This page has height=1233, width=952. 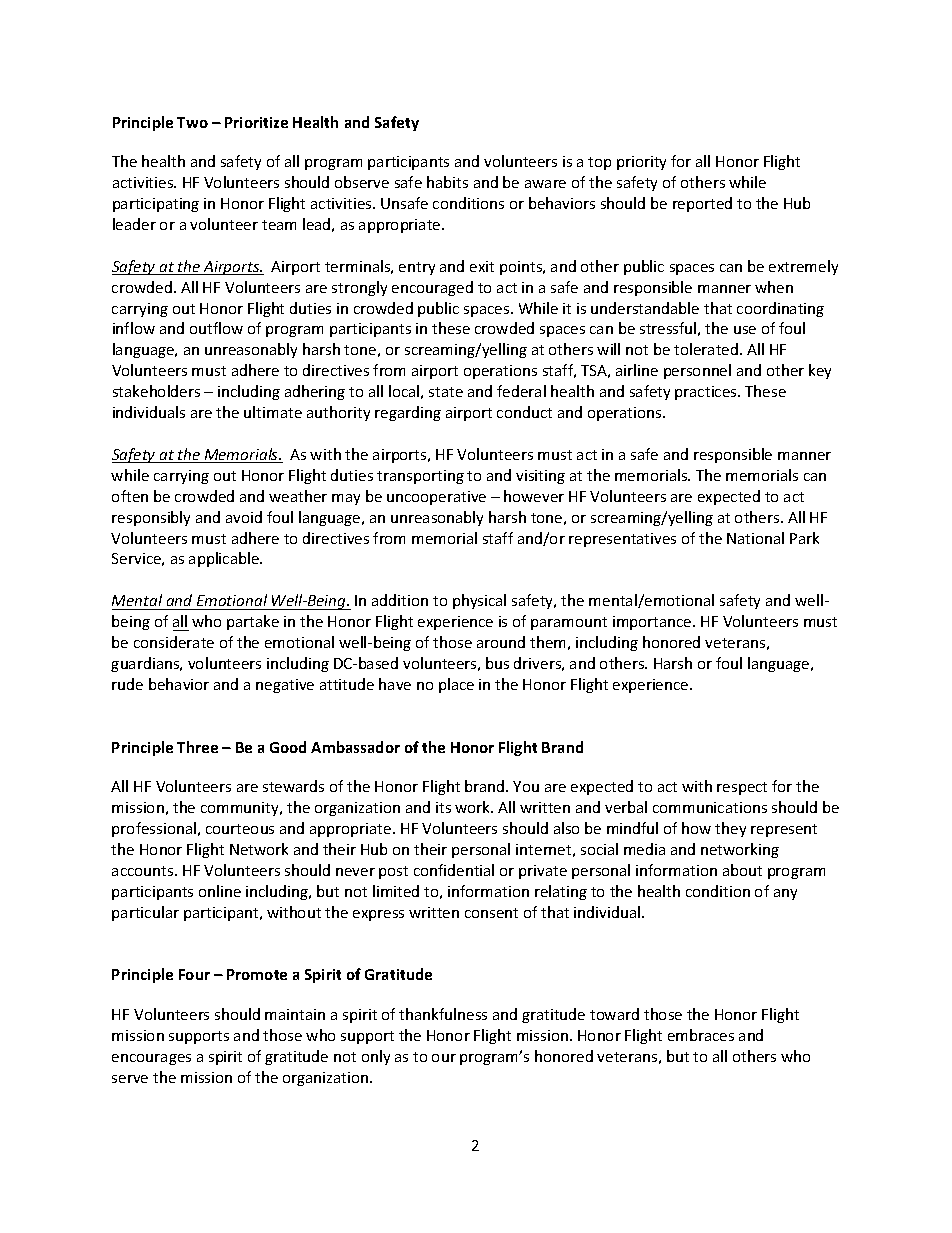 I want to click on encourages, so click(x=151, y=1059).
